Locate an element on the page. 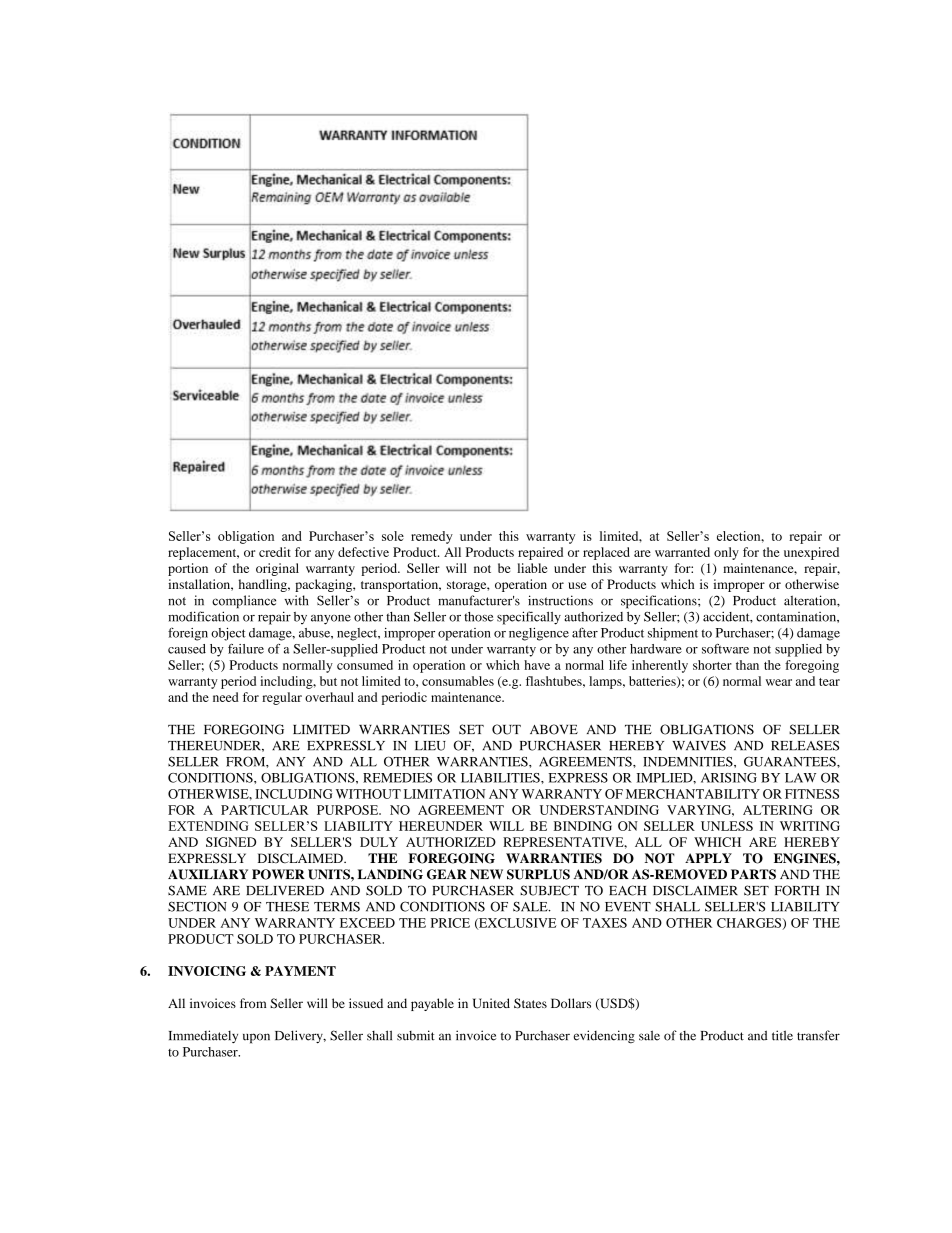 This document has height=1233, width=952. title is located at coordinates (782, 1035).
